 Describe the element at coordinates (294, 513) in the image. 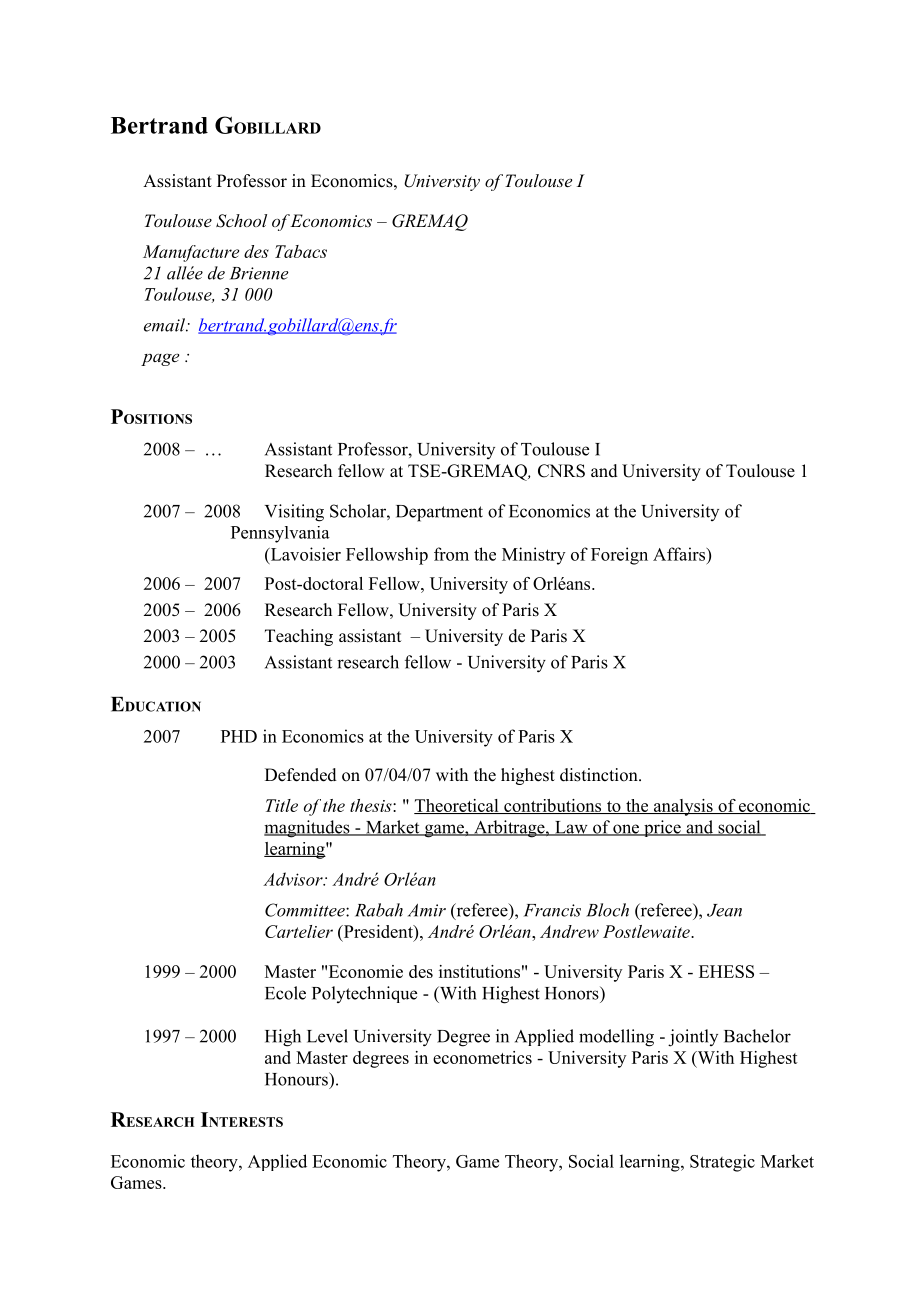

I see `Visiting` at that location.
